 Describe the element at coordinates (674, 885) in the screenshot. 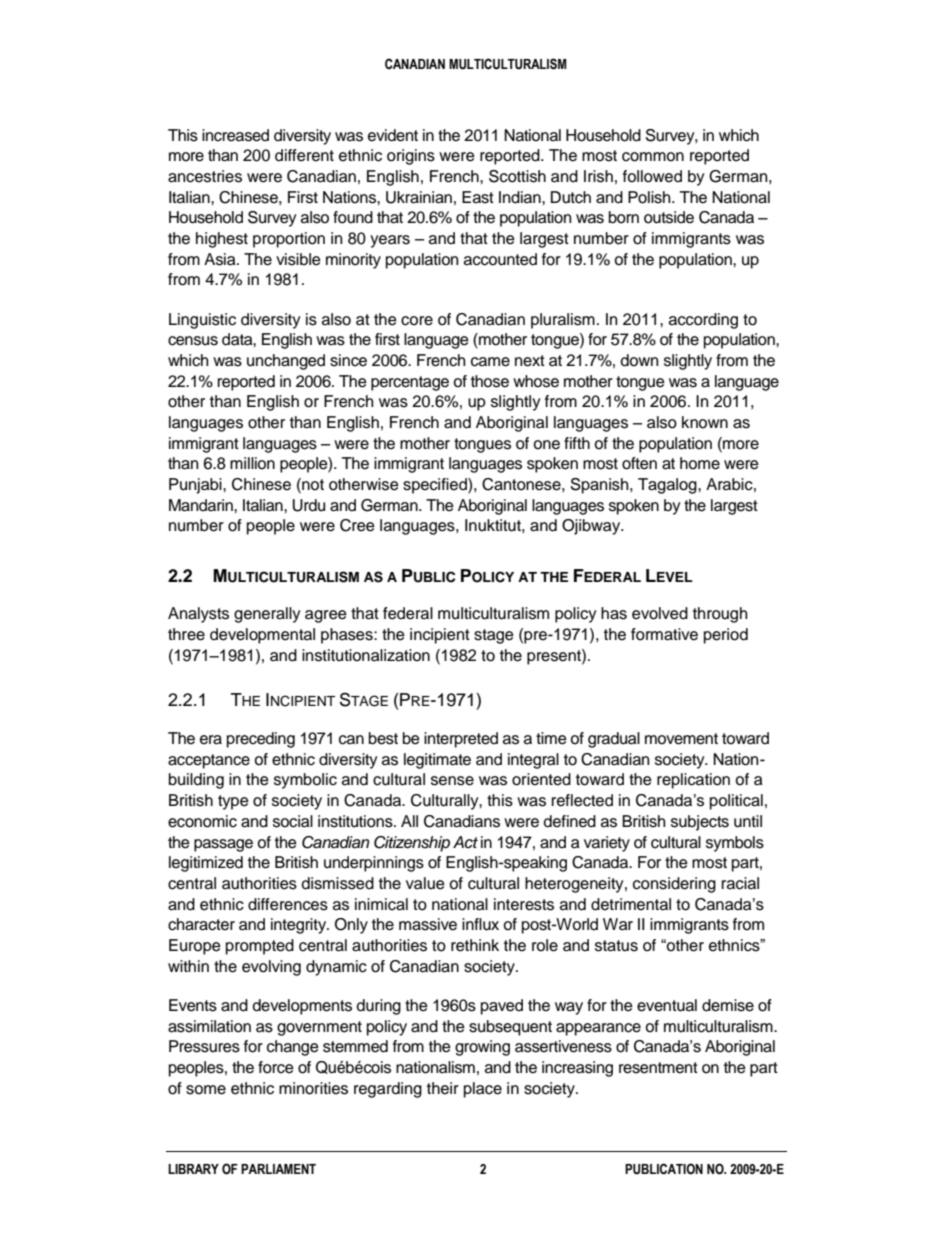

I see `considering` at that location.
